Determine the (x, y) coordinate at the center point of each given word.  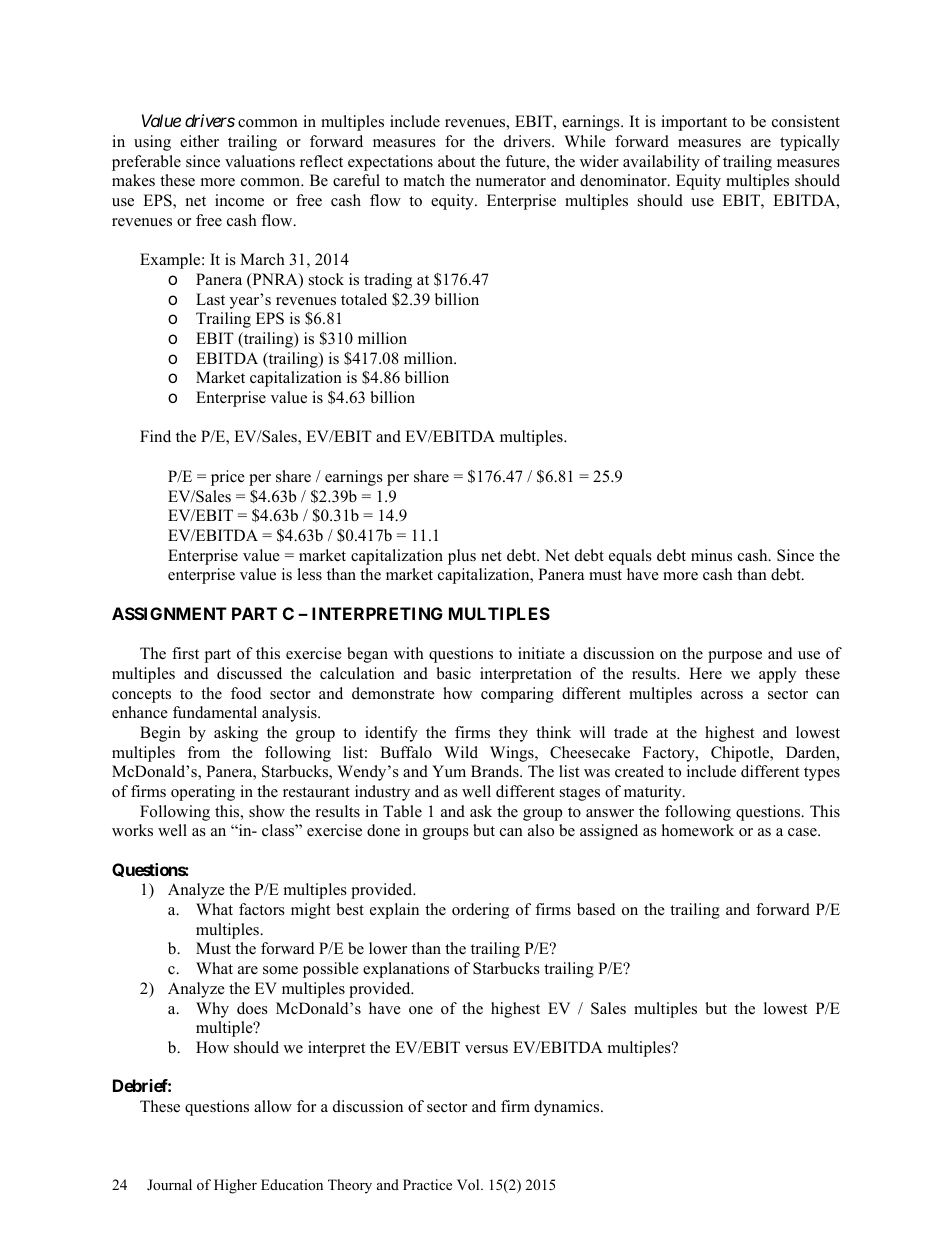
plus (462, 557)
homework (698, 830)
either (199, 141)
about (456, 161)
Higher (235, 1186)
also (541, 830)
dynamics (568, 1108)
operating (203, 793)
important (694, 123)
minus (711, 555)
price (228, 478)
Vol (469, 1185)
